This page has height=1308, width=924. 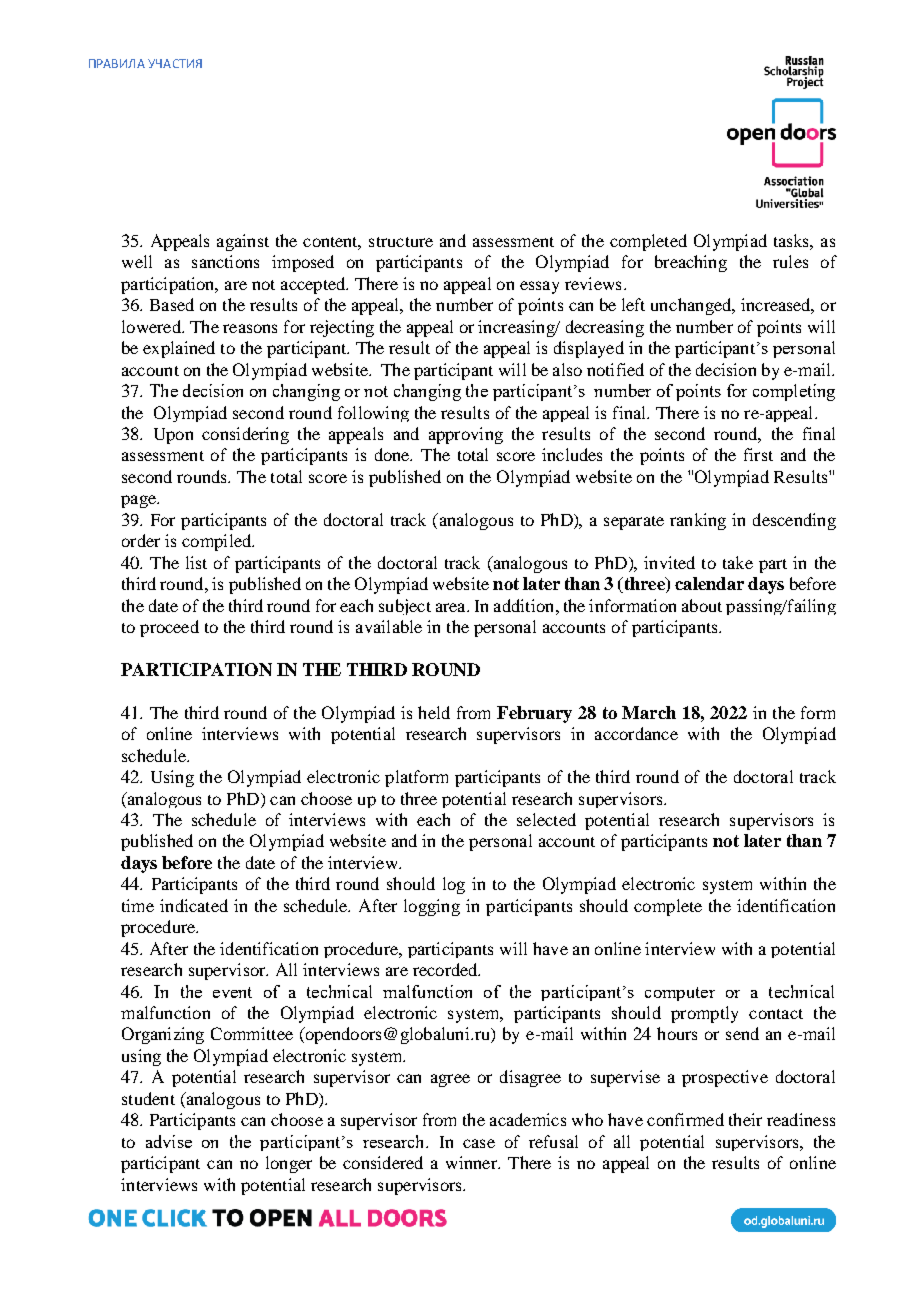 I want to click on unchanged, so click(x=692, y=306).
